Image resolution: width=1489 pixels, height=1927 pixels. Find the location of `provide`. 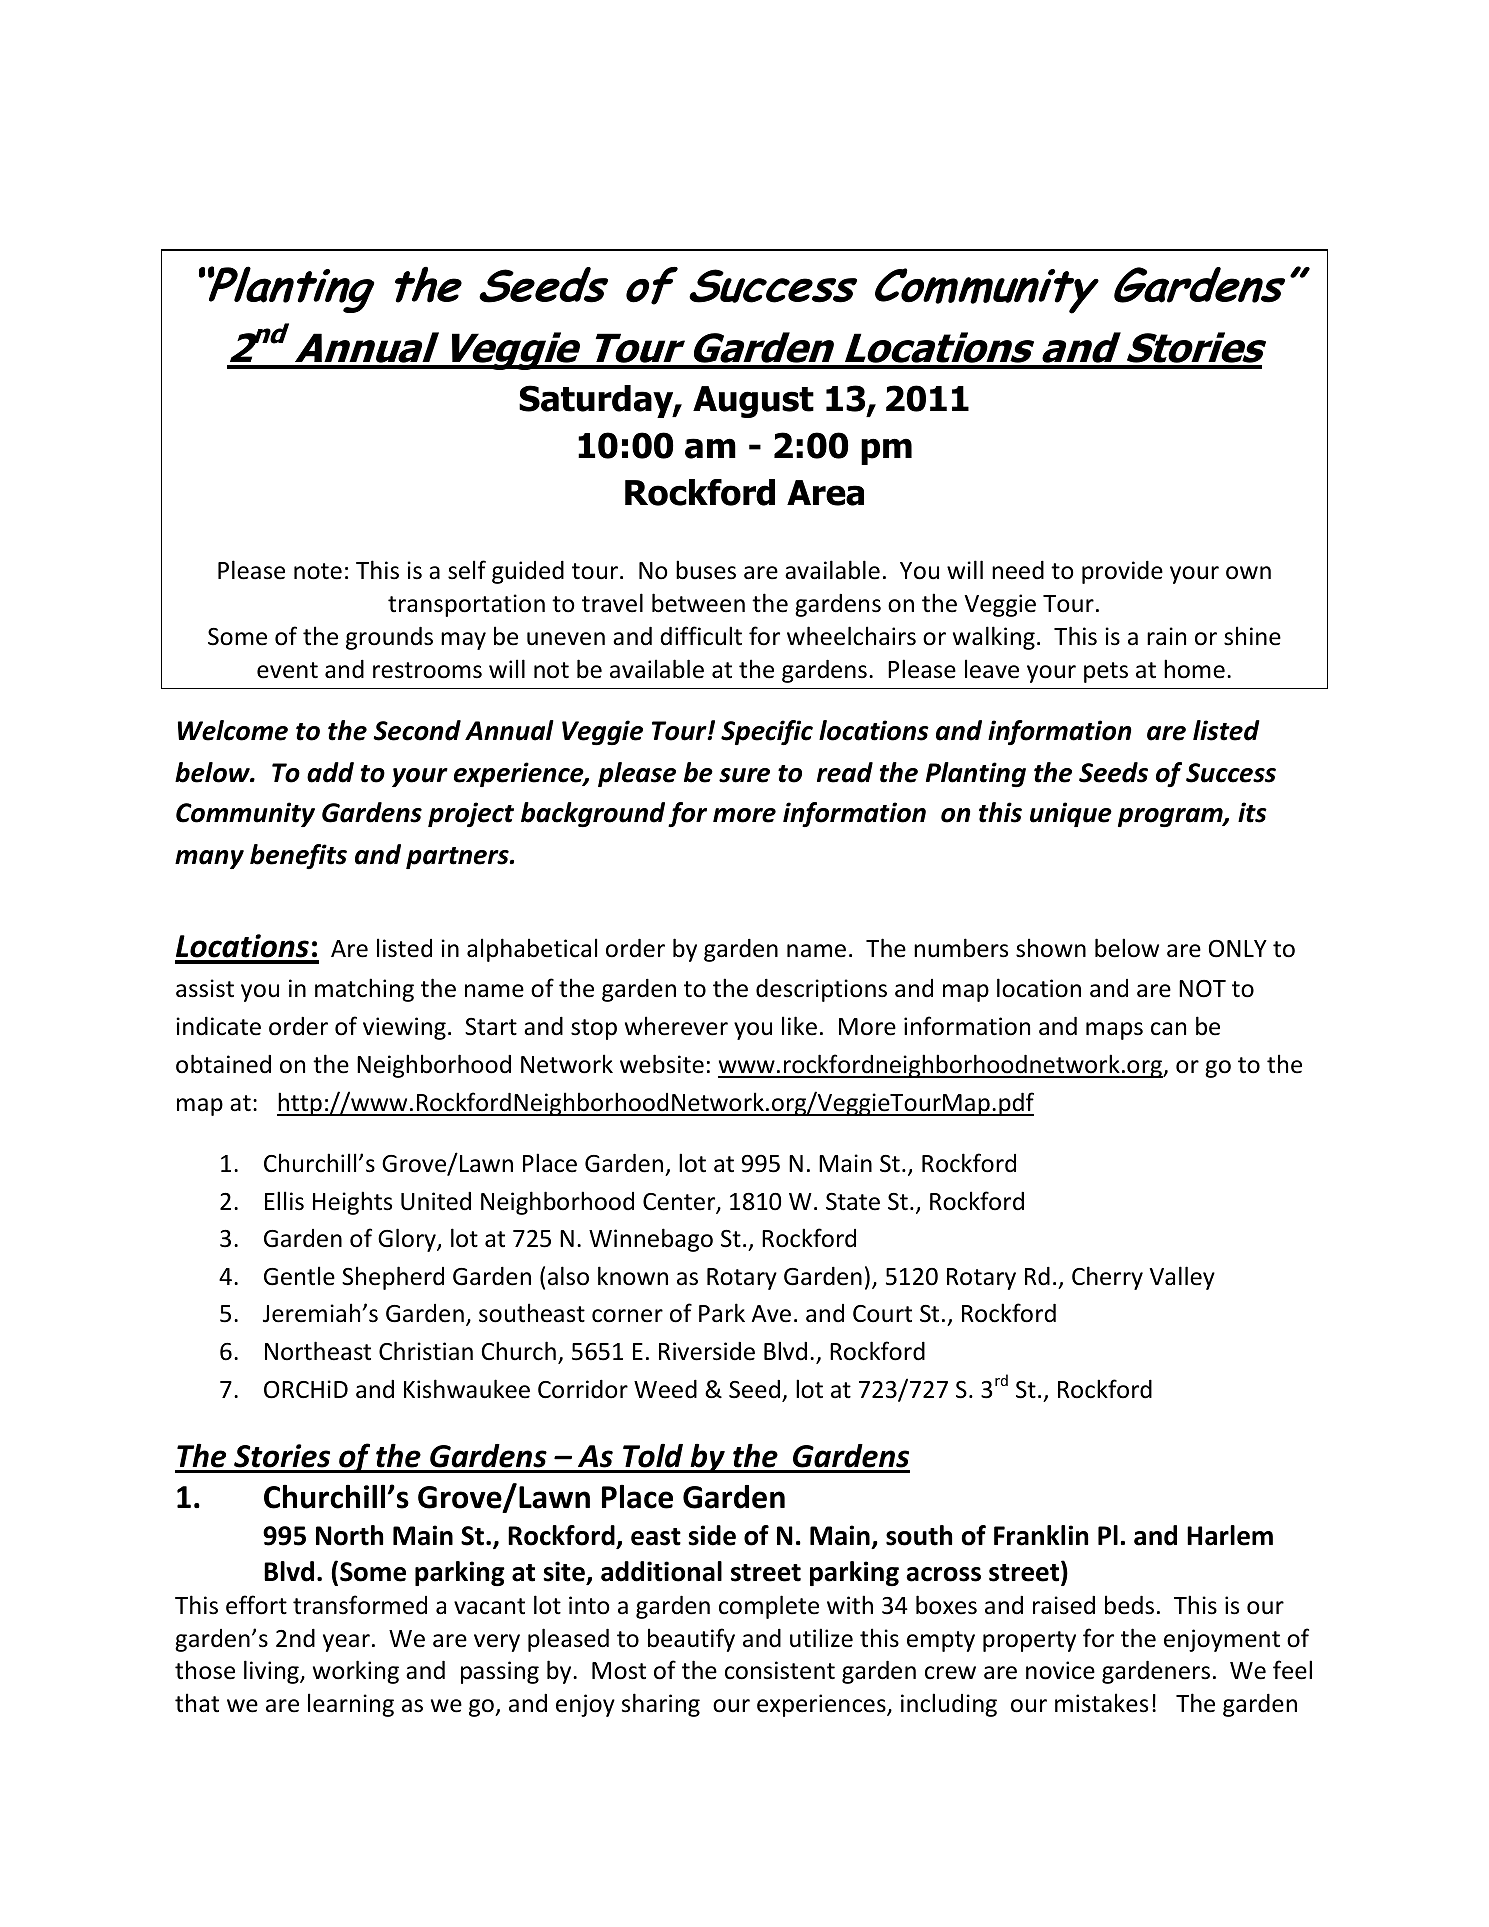

provide is located at coordinates (1122, 572).
